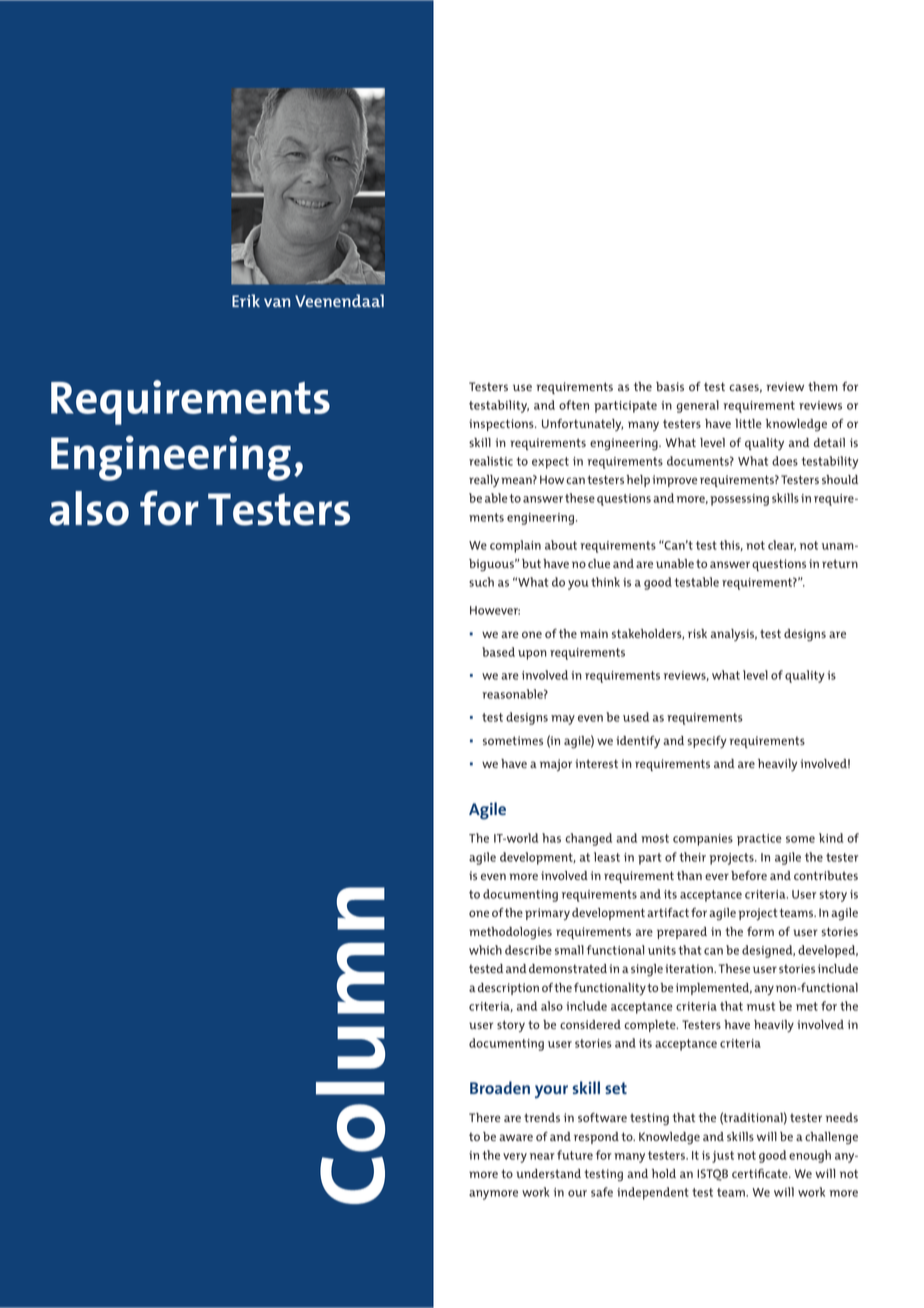 The image size is (924, 1308). I want to click on specify, so click(707, 742).
